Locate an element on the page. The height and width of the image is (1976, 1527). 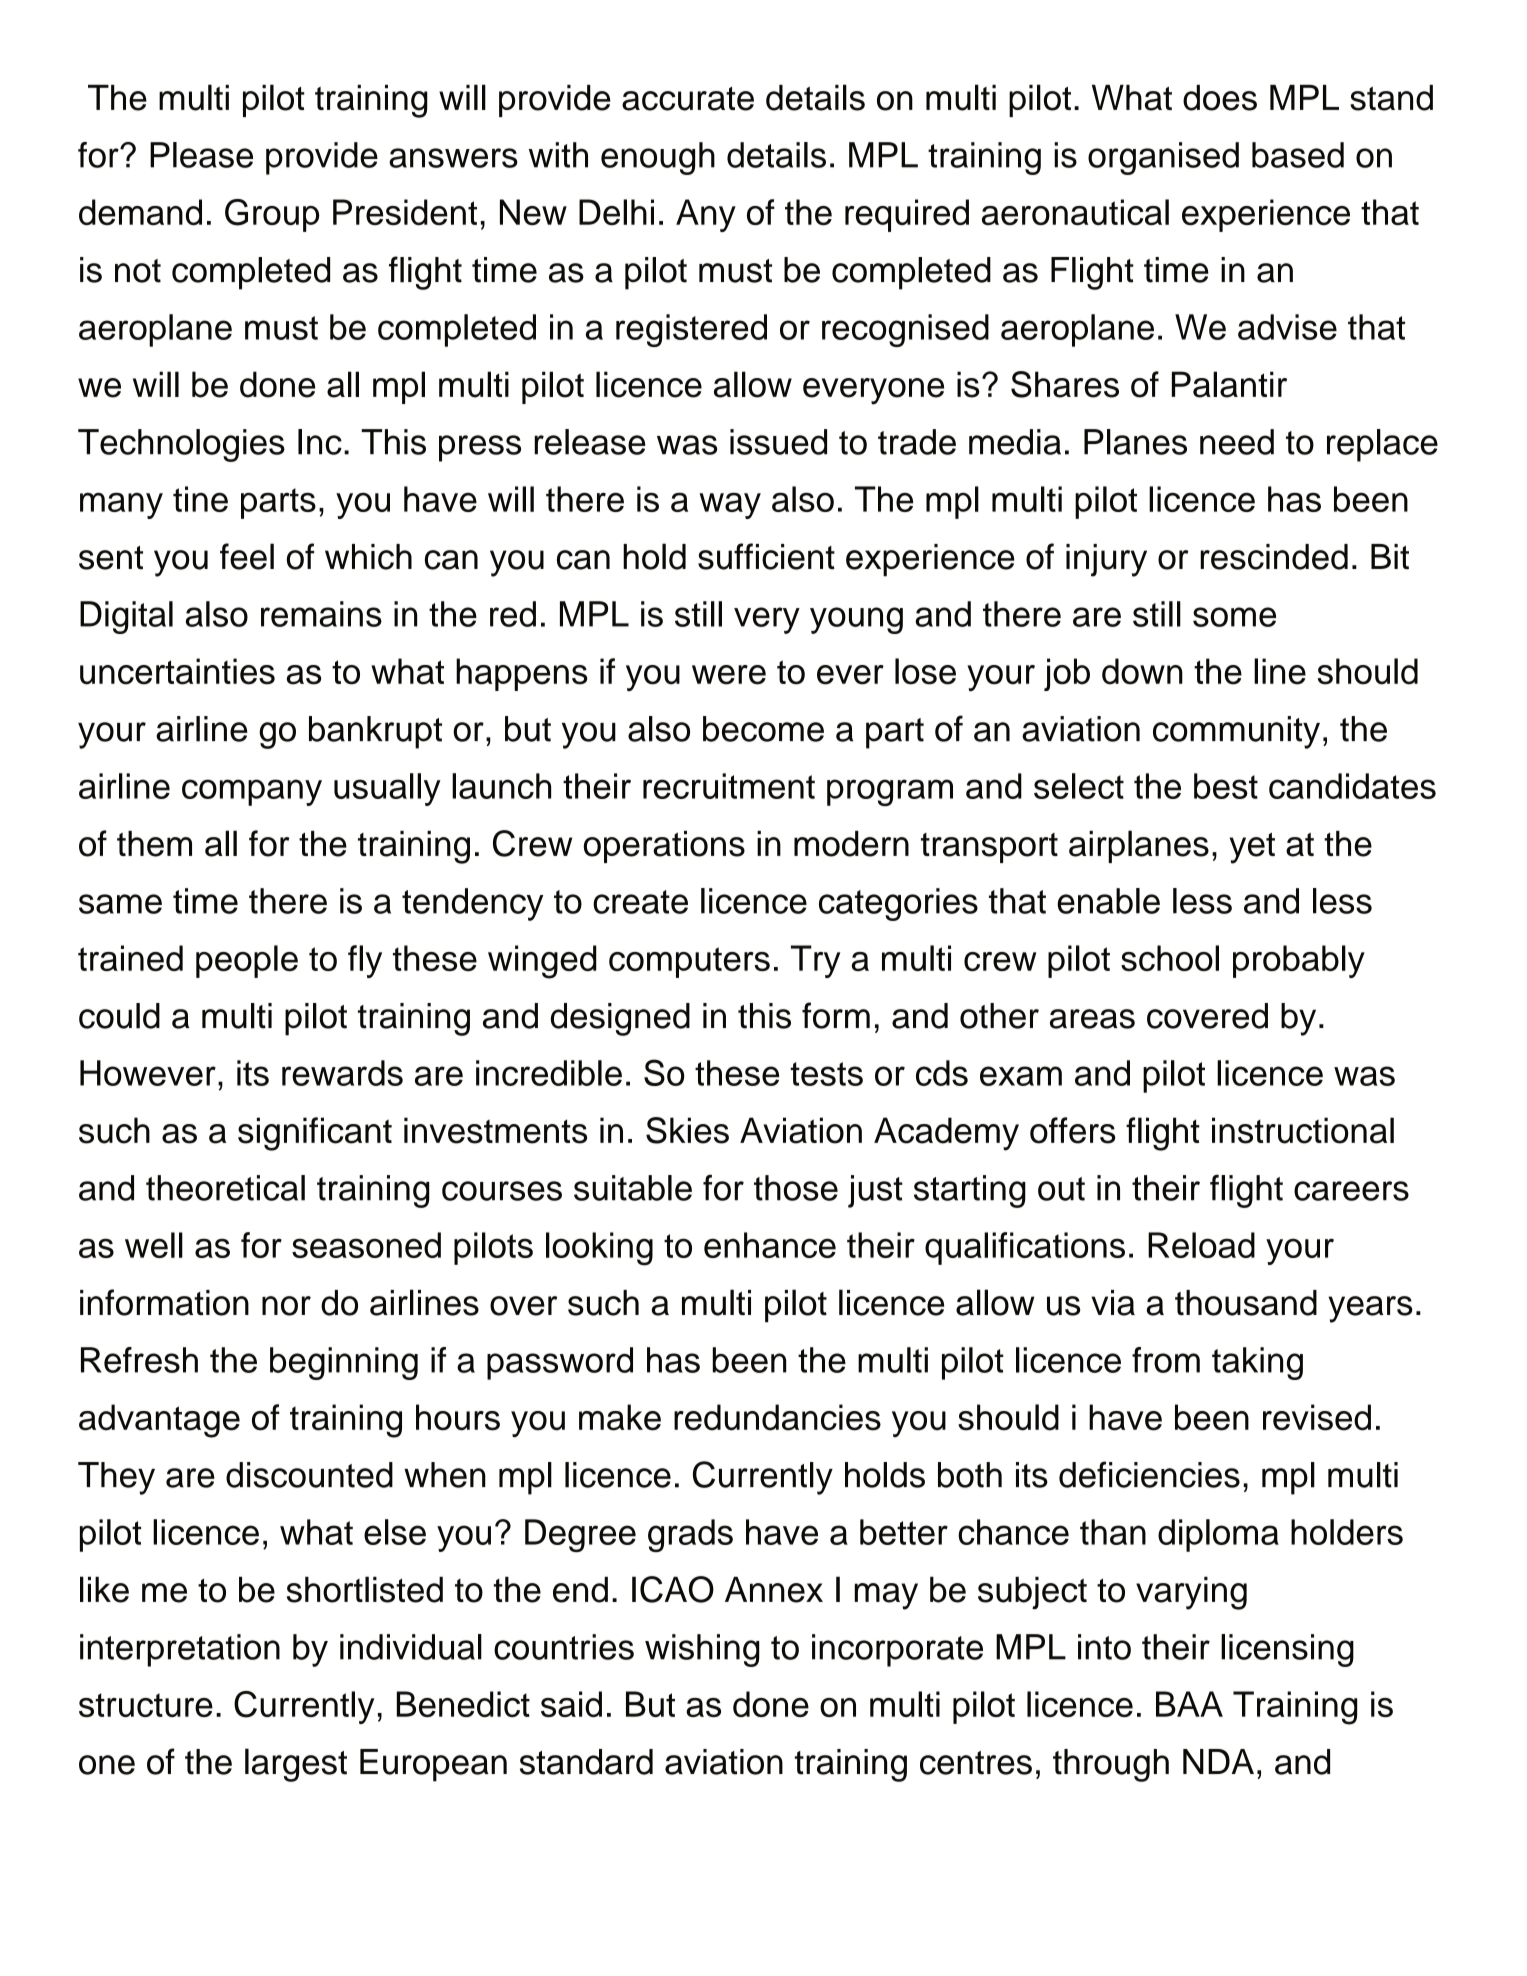
largest is located at coordinates (296, 1765).
